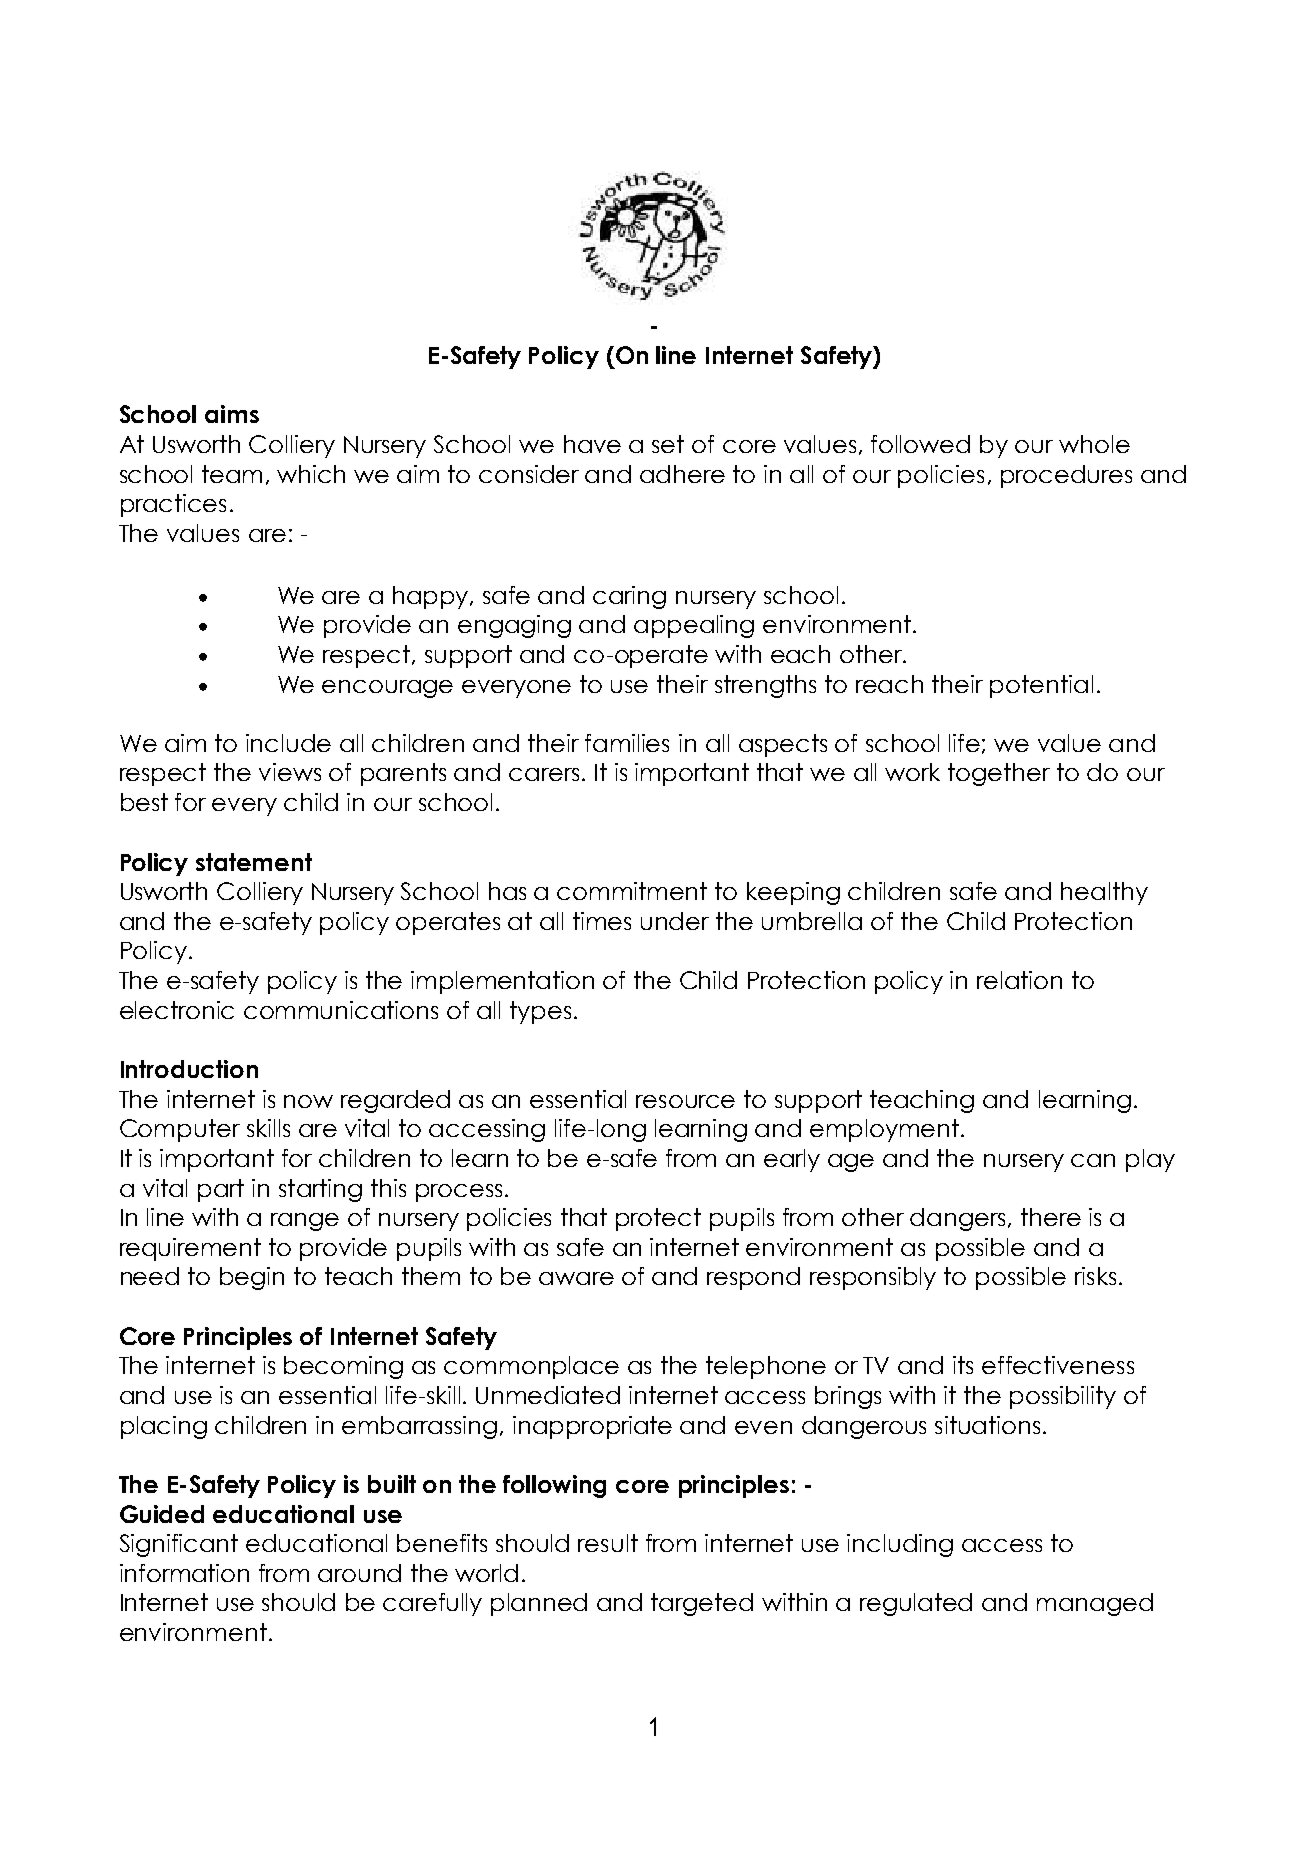  What do you see at coordinates (232, 474) in the screenshot?
I see `team` at bounding box center [232, 474].
